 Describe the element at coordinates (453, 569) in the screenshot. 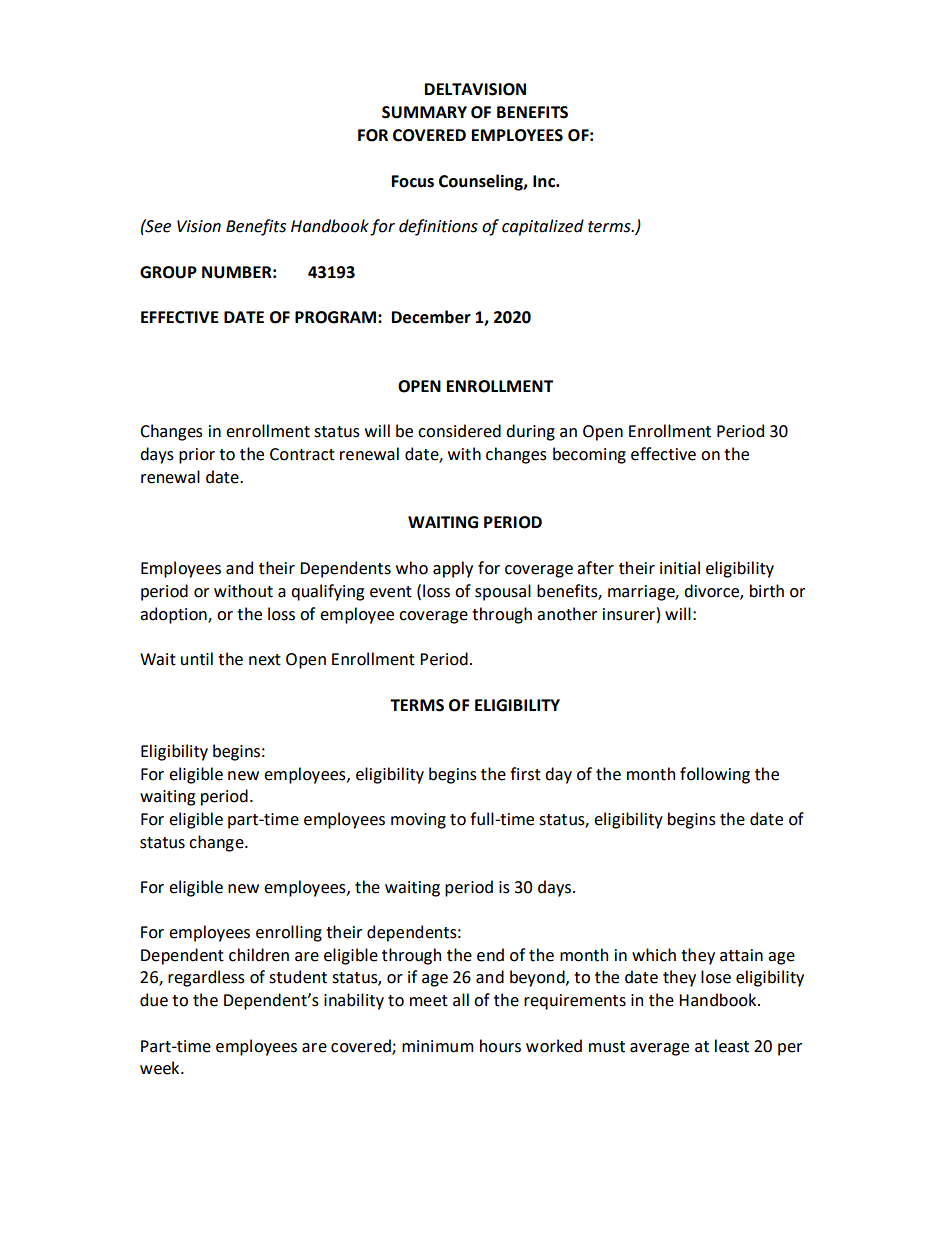

I see `apply` at that location.
